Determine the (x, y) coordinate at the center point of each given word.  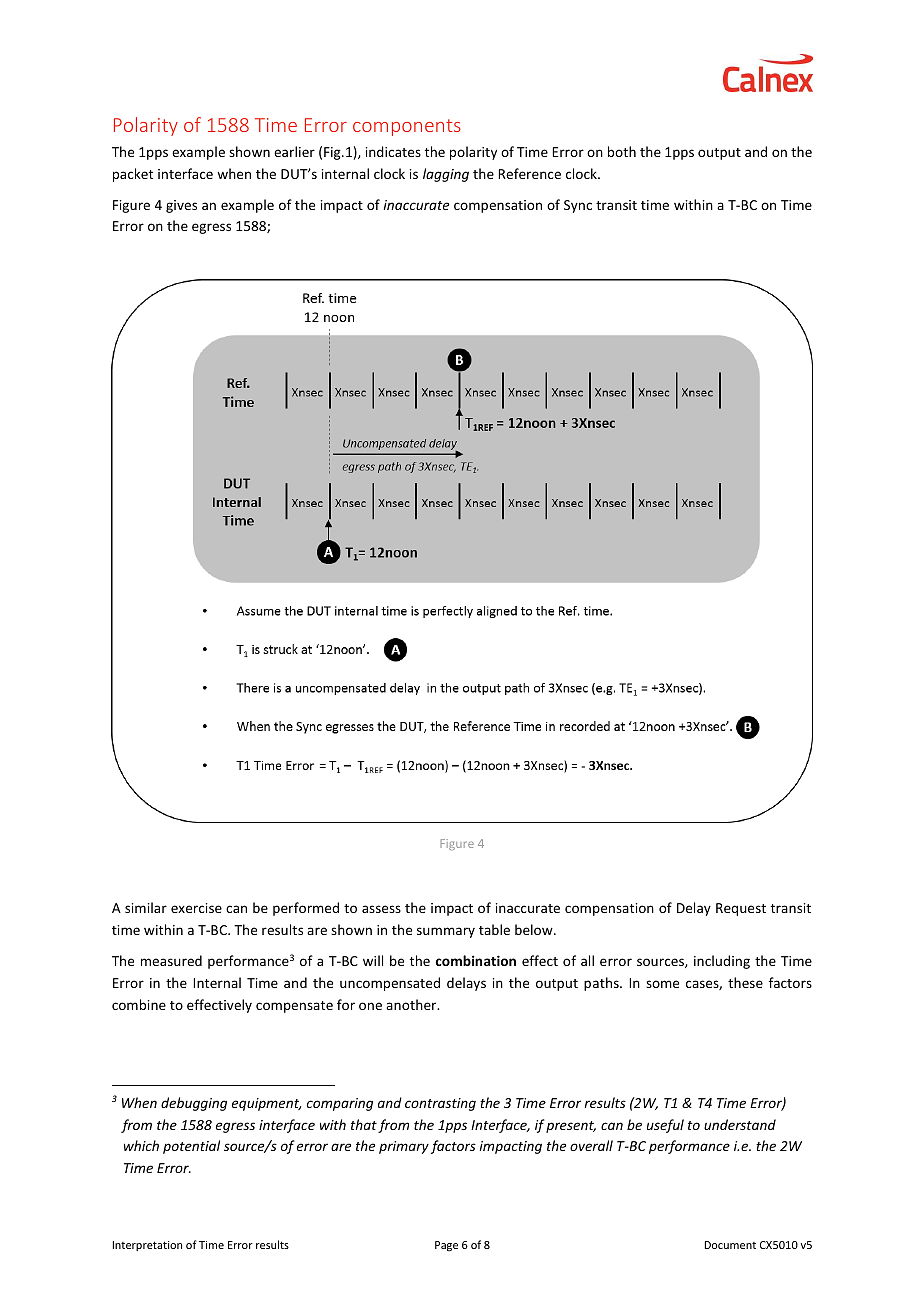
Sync (578, 206)
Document (730, 1245)
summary (446, 932)
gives (181, 206)
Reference (529, 173)
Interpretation (147, 1246)
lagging (446, 175)
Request (741, 909)
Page (446, 1246)
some (662, 984)
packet (133, 175)
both (622, 151)
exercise (196, 908)
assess (381, 909)
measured (171, 960)
